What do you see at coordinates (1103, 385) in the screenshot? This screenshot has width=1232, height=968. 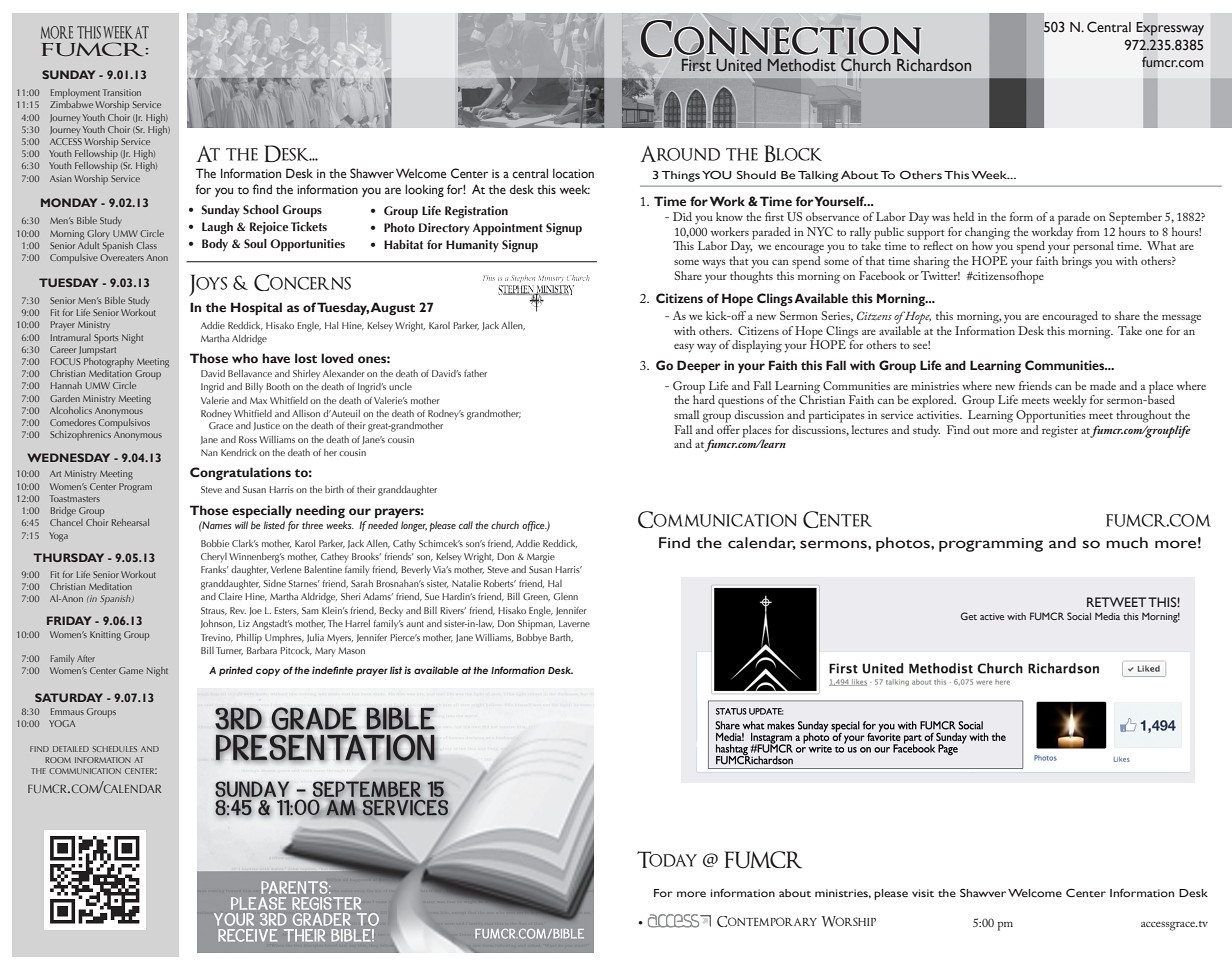 I see `made` at bounding box center [1103, 385].
